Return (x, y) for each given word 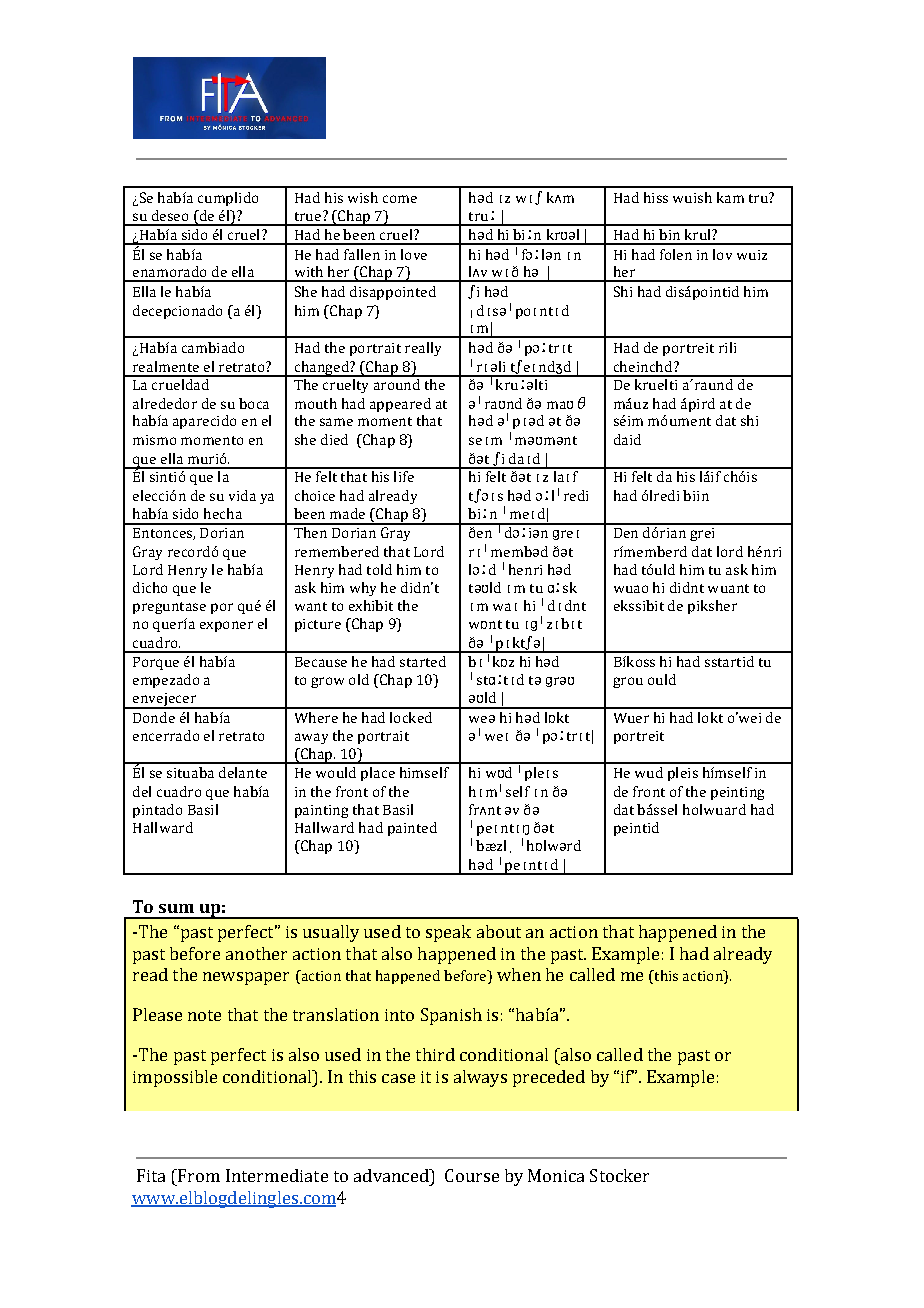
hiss (656, 197)
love (414, 254)
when (519, 974)
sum (176, 908)
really (423, 349)
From (198, 1175)
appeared (400, 405)
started (423, 661)
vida (242, 495)
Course (472, 1175)
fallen (362, 254)
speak (448, 933)
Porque (156, 663)
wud (649, 772)
